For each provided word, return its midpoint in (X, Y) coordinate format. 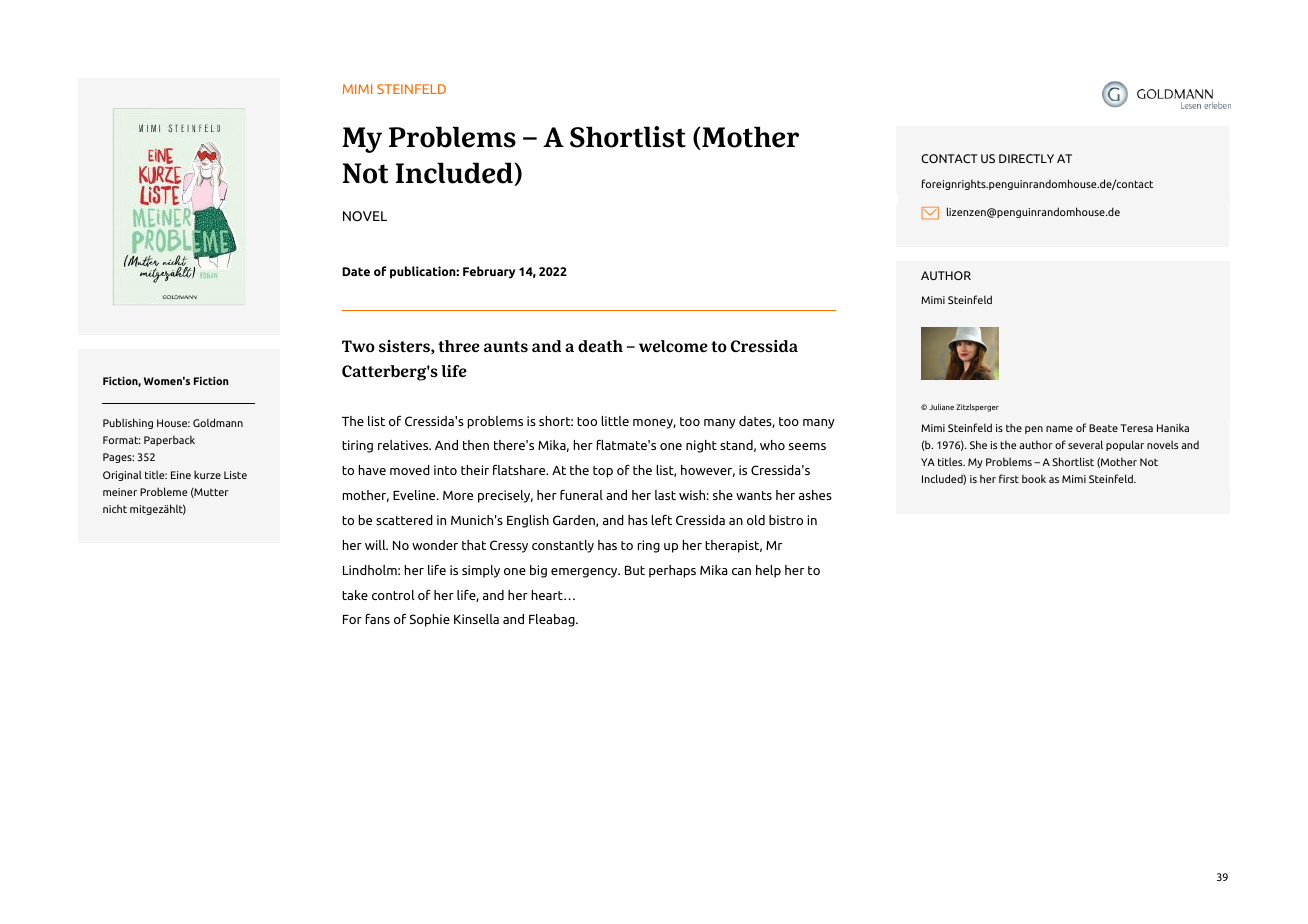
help (768, 571)
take (355, 595)
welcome (673, 346)
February (489, 272)
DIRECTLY (1026, 158)
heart (548, 595)
